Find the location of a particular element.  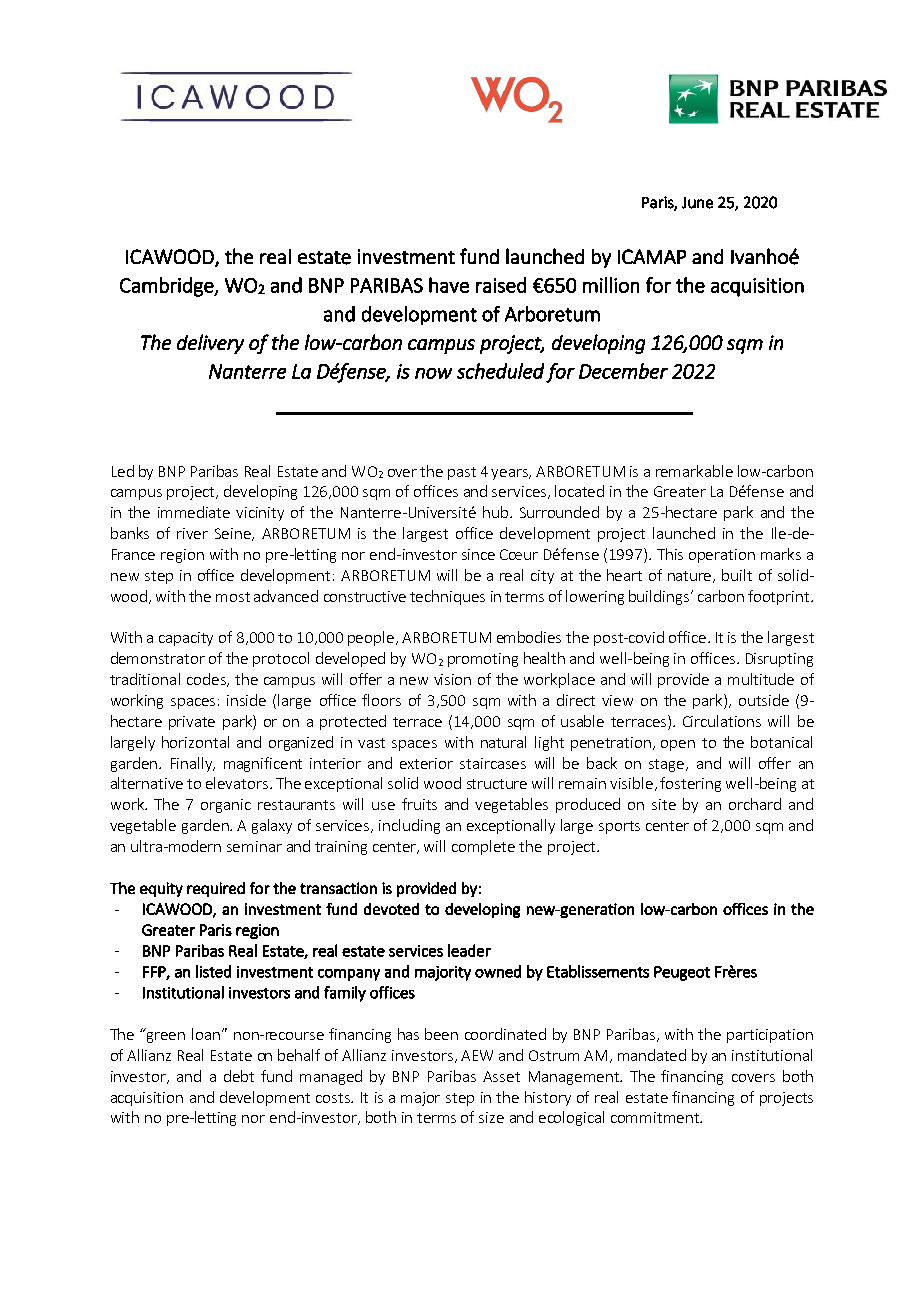

immediate is located at coordinates (194, 512).
